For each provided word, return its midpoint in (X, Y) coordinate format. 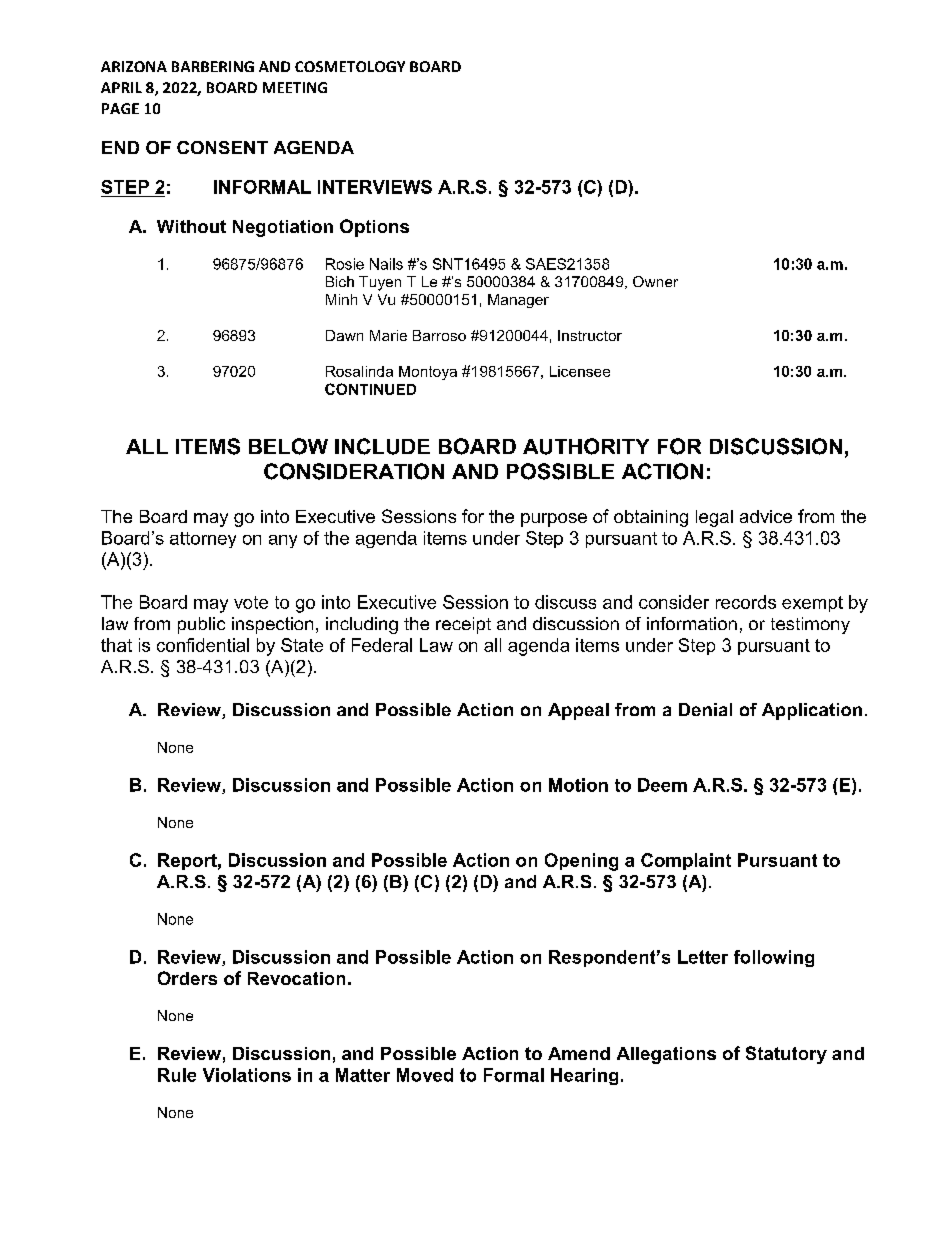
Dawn (344, 335)
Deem (662, 785)
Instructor (590, 335)
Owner (655, 281)
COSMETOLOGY (350, 66)
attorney (203, 540)
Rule (177, 1075)
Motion (578, 785)
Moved (425, 1075)
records (746, 602)
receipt (463, 625)
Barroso (439, 335)
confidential (203, 645)
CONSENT (222, 147)
